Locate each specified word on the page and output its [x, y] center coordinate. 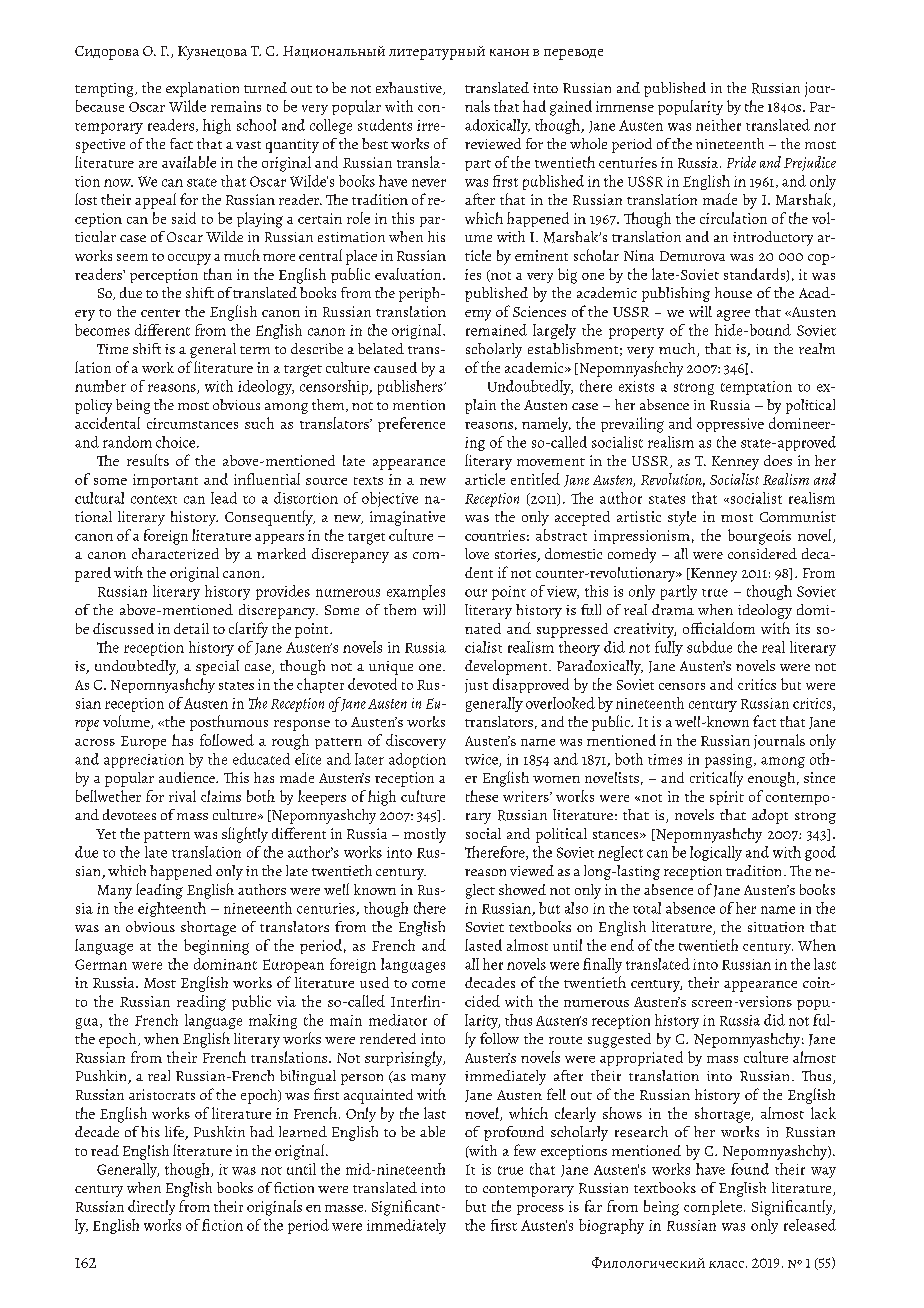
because [100, 106]
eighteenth [172, 909]
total [647, 908]
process [540, 1210]
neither [718, 125]
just [476, 686]
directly [151, 1207]
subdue [709, 647]
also [576, 908]
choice [177, 442]
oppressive [730, 425]
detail [191, 628]
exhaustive [410, 88]
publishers [411, 387]
